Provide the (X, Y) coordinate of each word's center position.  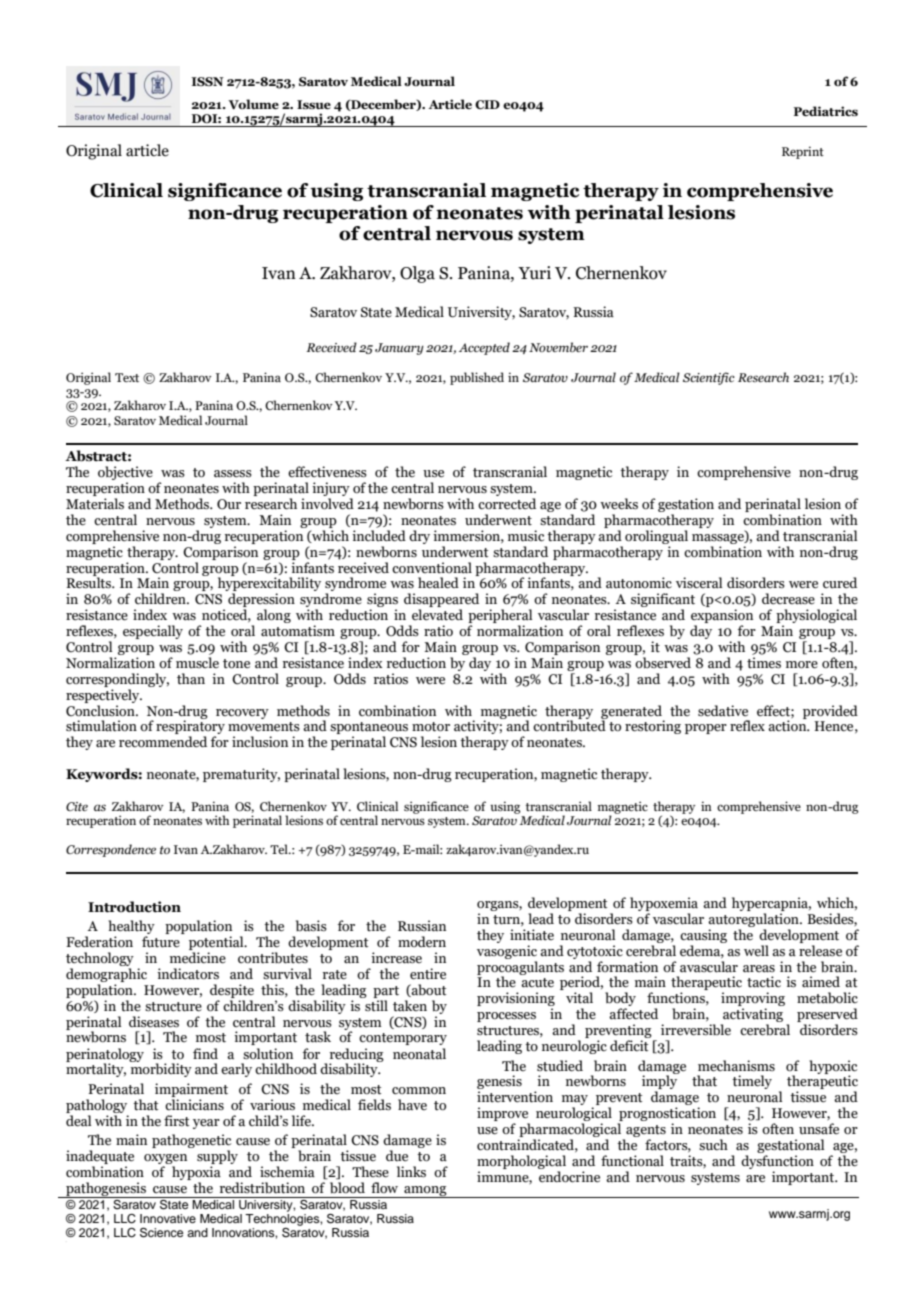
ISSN (208, 81)
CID (487, 104)
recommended (163, 742)
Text (127, 377)
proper (706, 729)
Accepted (484, 348)
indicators (188, 974)
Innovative (168, 1218)
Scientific (709, 378)
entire (428, 974)
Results (89, 582)
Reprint (803, 152)
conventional (432, 568)
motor (431, 727)
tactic (764, 982)
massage (719, 537)
